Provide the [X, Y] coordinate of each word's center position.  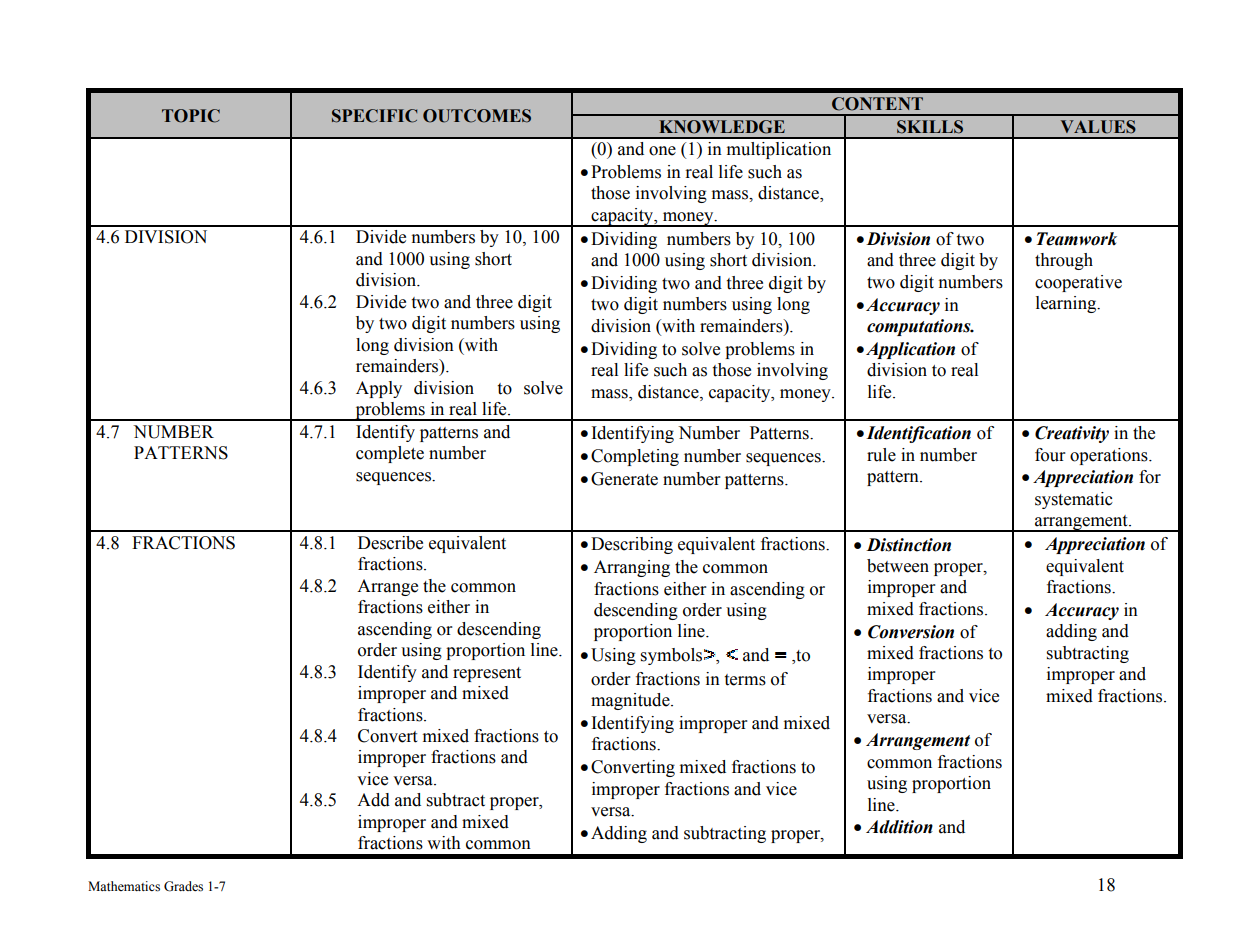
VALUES [1098, 127]
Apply [379, 389]
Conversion [911, 632]
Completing [635, 457]
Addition [899, 827]
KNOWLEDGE [722, 127]
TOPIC [191, 116]
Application [910, 350]
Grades [183, 886]
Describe [390, 543]
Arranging [632, 568]
